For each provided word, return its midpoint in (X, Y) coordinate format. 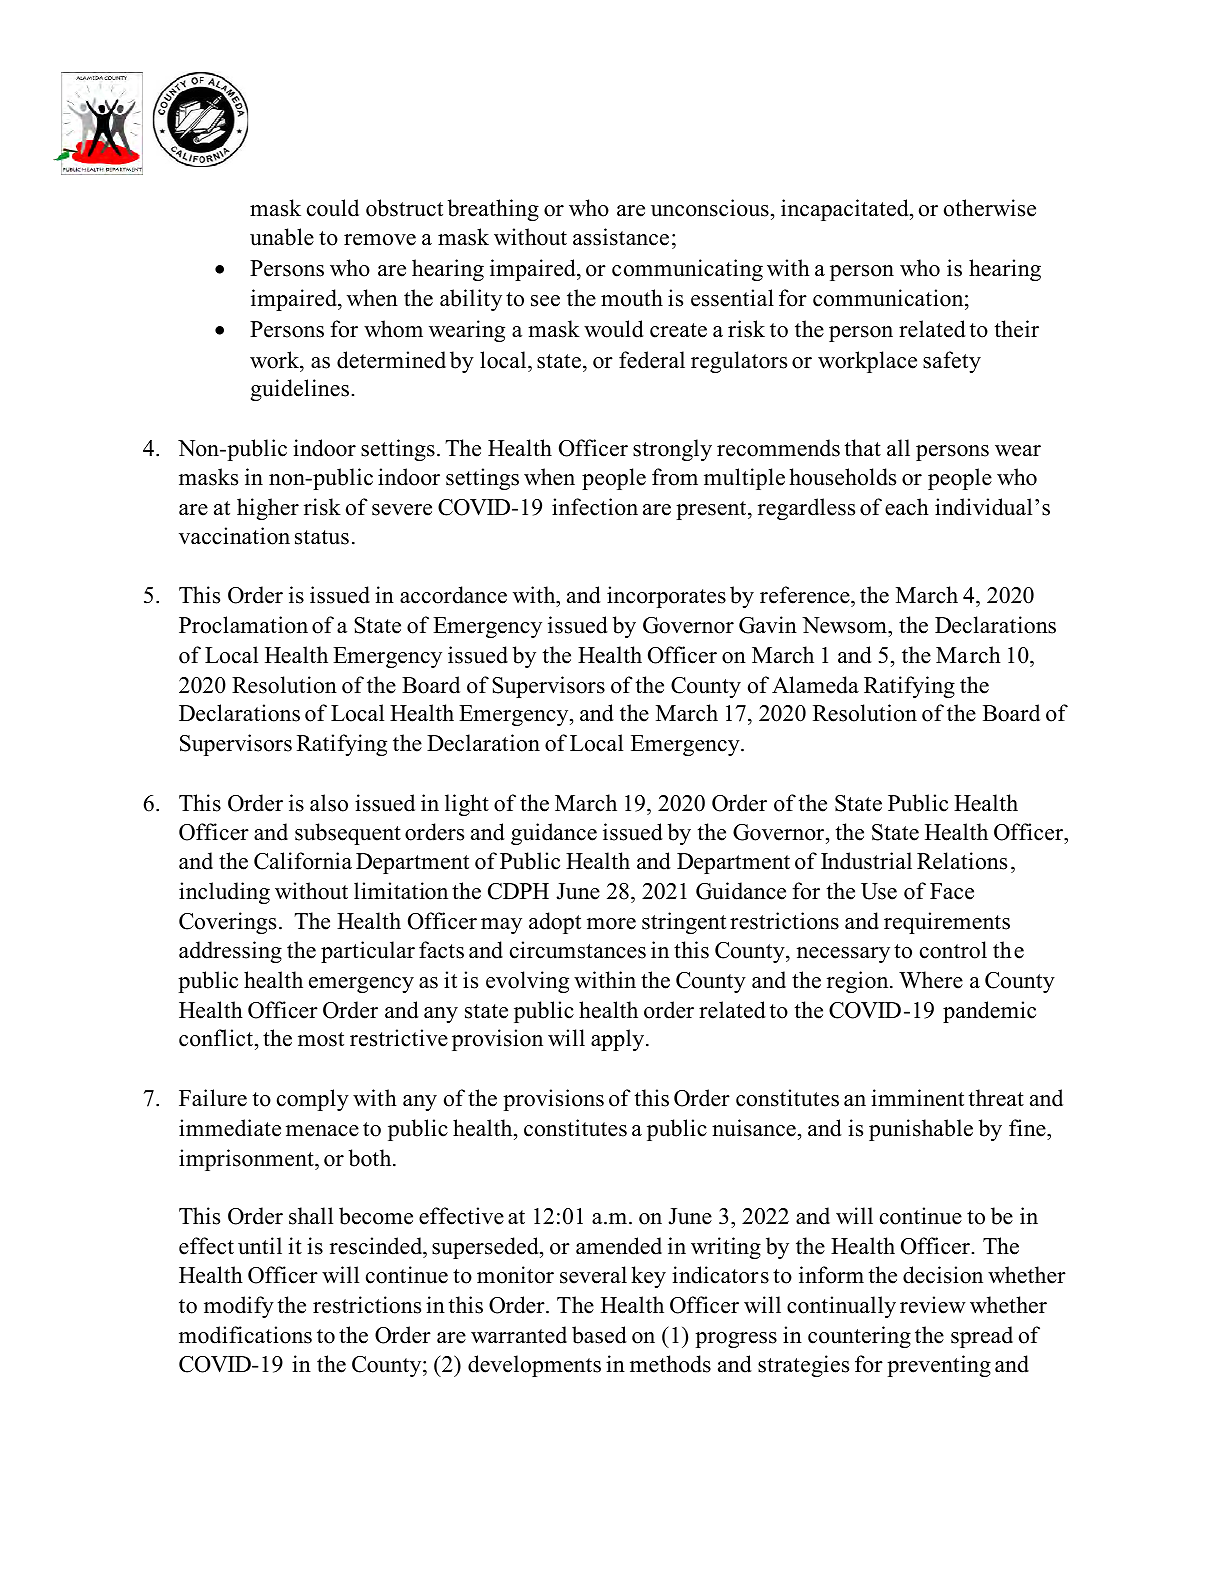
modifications (245, 1335)
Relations (962, 861)
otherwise (990, 208)
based (599, 1335)
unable (282, 237)
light (467, 805)
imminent (917, 1098)
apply (619, 1040)
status (322, 537)
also (329, 803)
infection (595, 507)
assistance (621, 237)
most (321, 1039)
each (907, 507)
